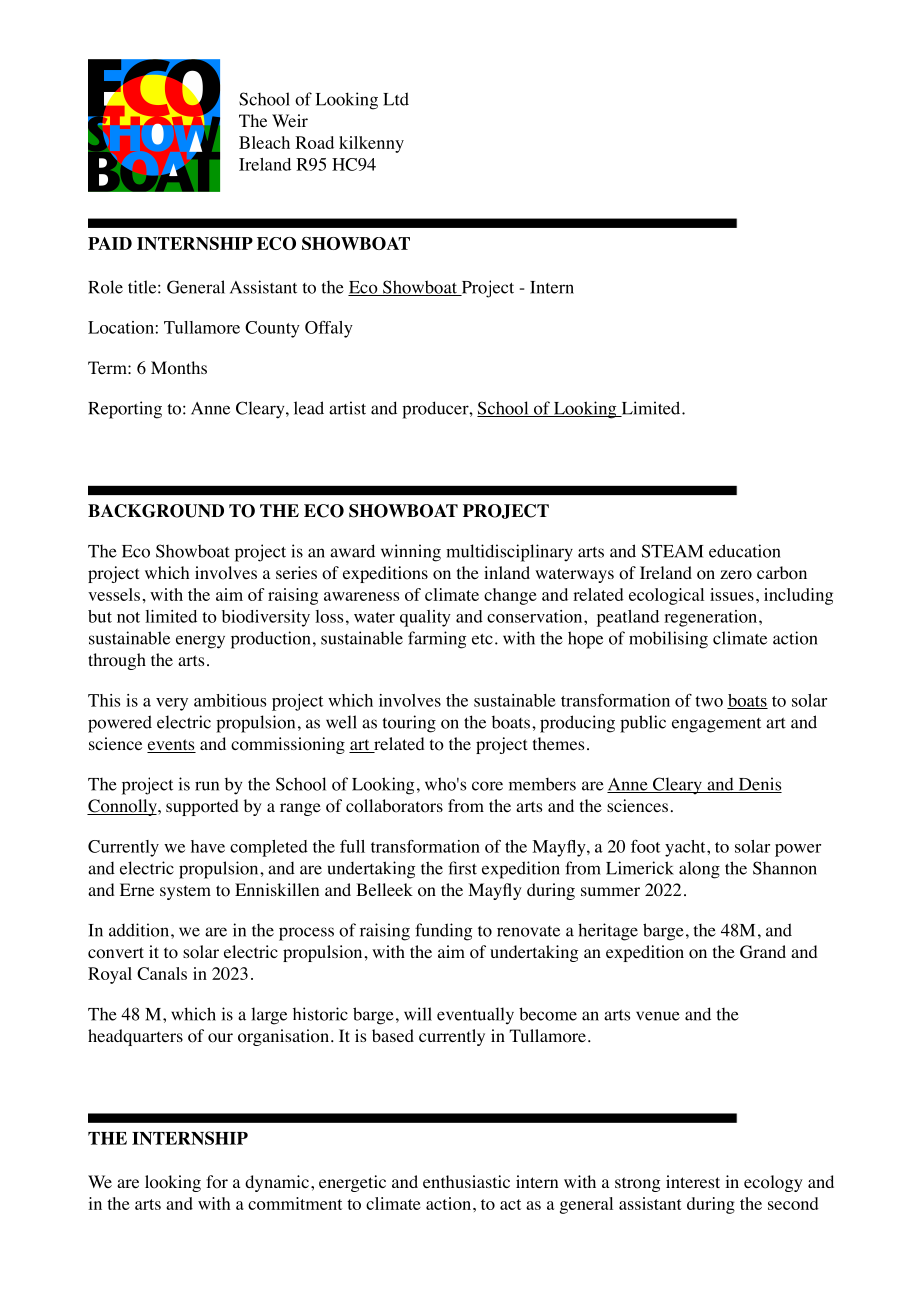  I want to click on very, so click(172, 704).
